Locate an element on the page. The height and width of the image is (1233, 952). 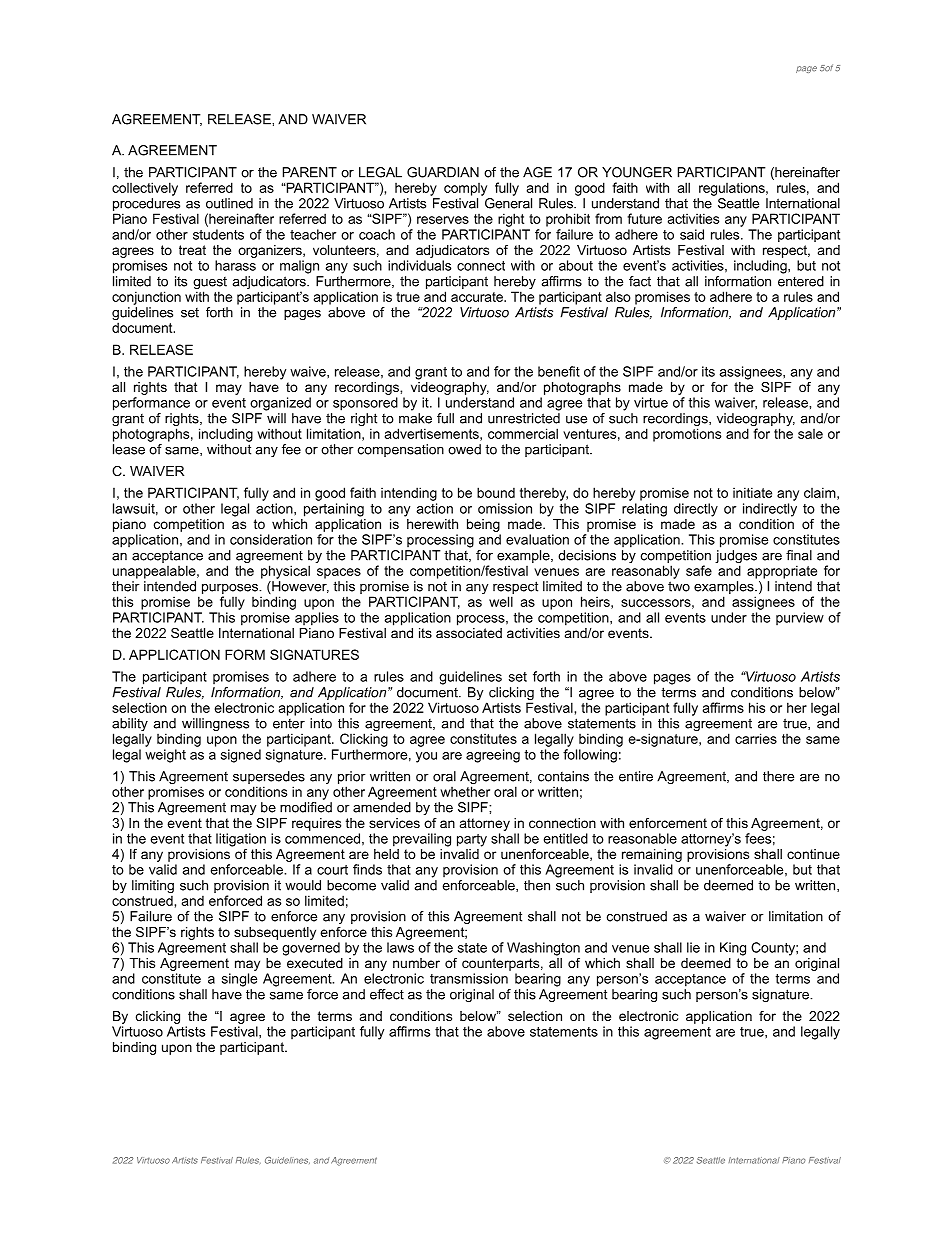
carries is located at coordinates (756, 738).
